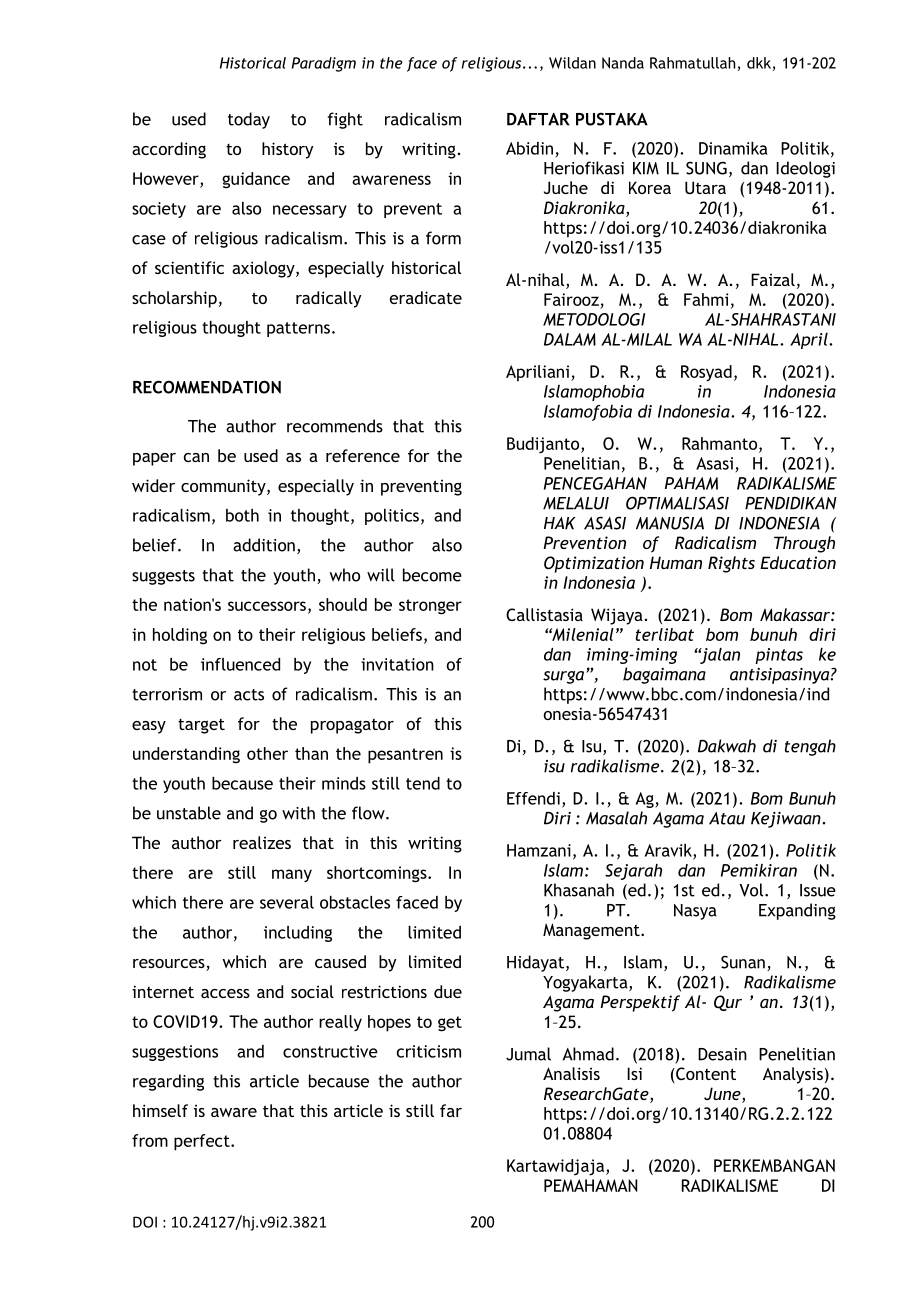  Describe the element at coordinates (267, 606) in the screenshot. I see `successors` at that location.
